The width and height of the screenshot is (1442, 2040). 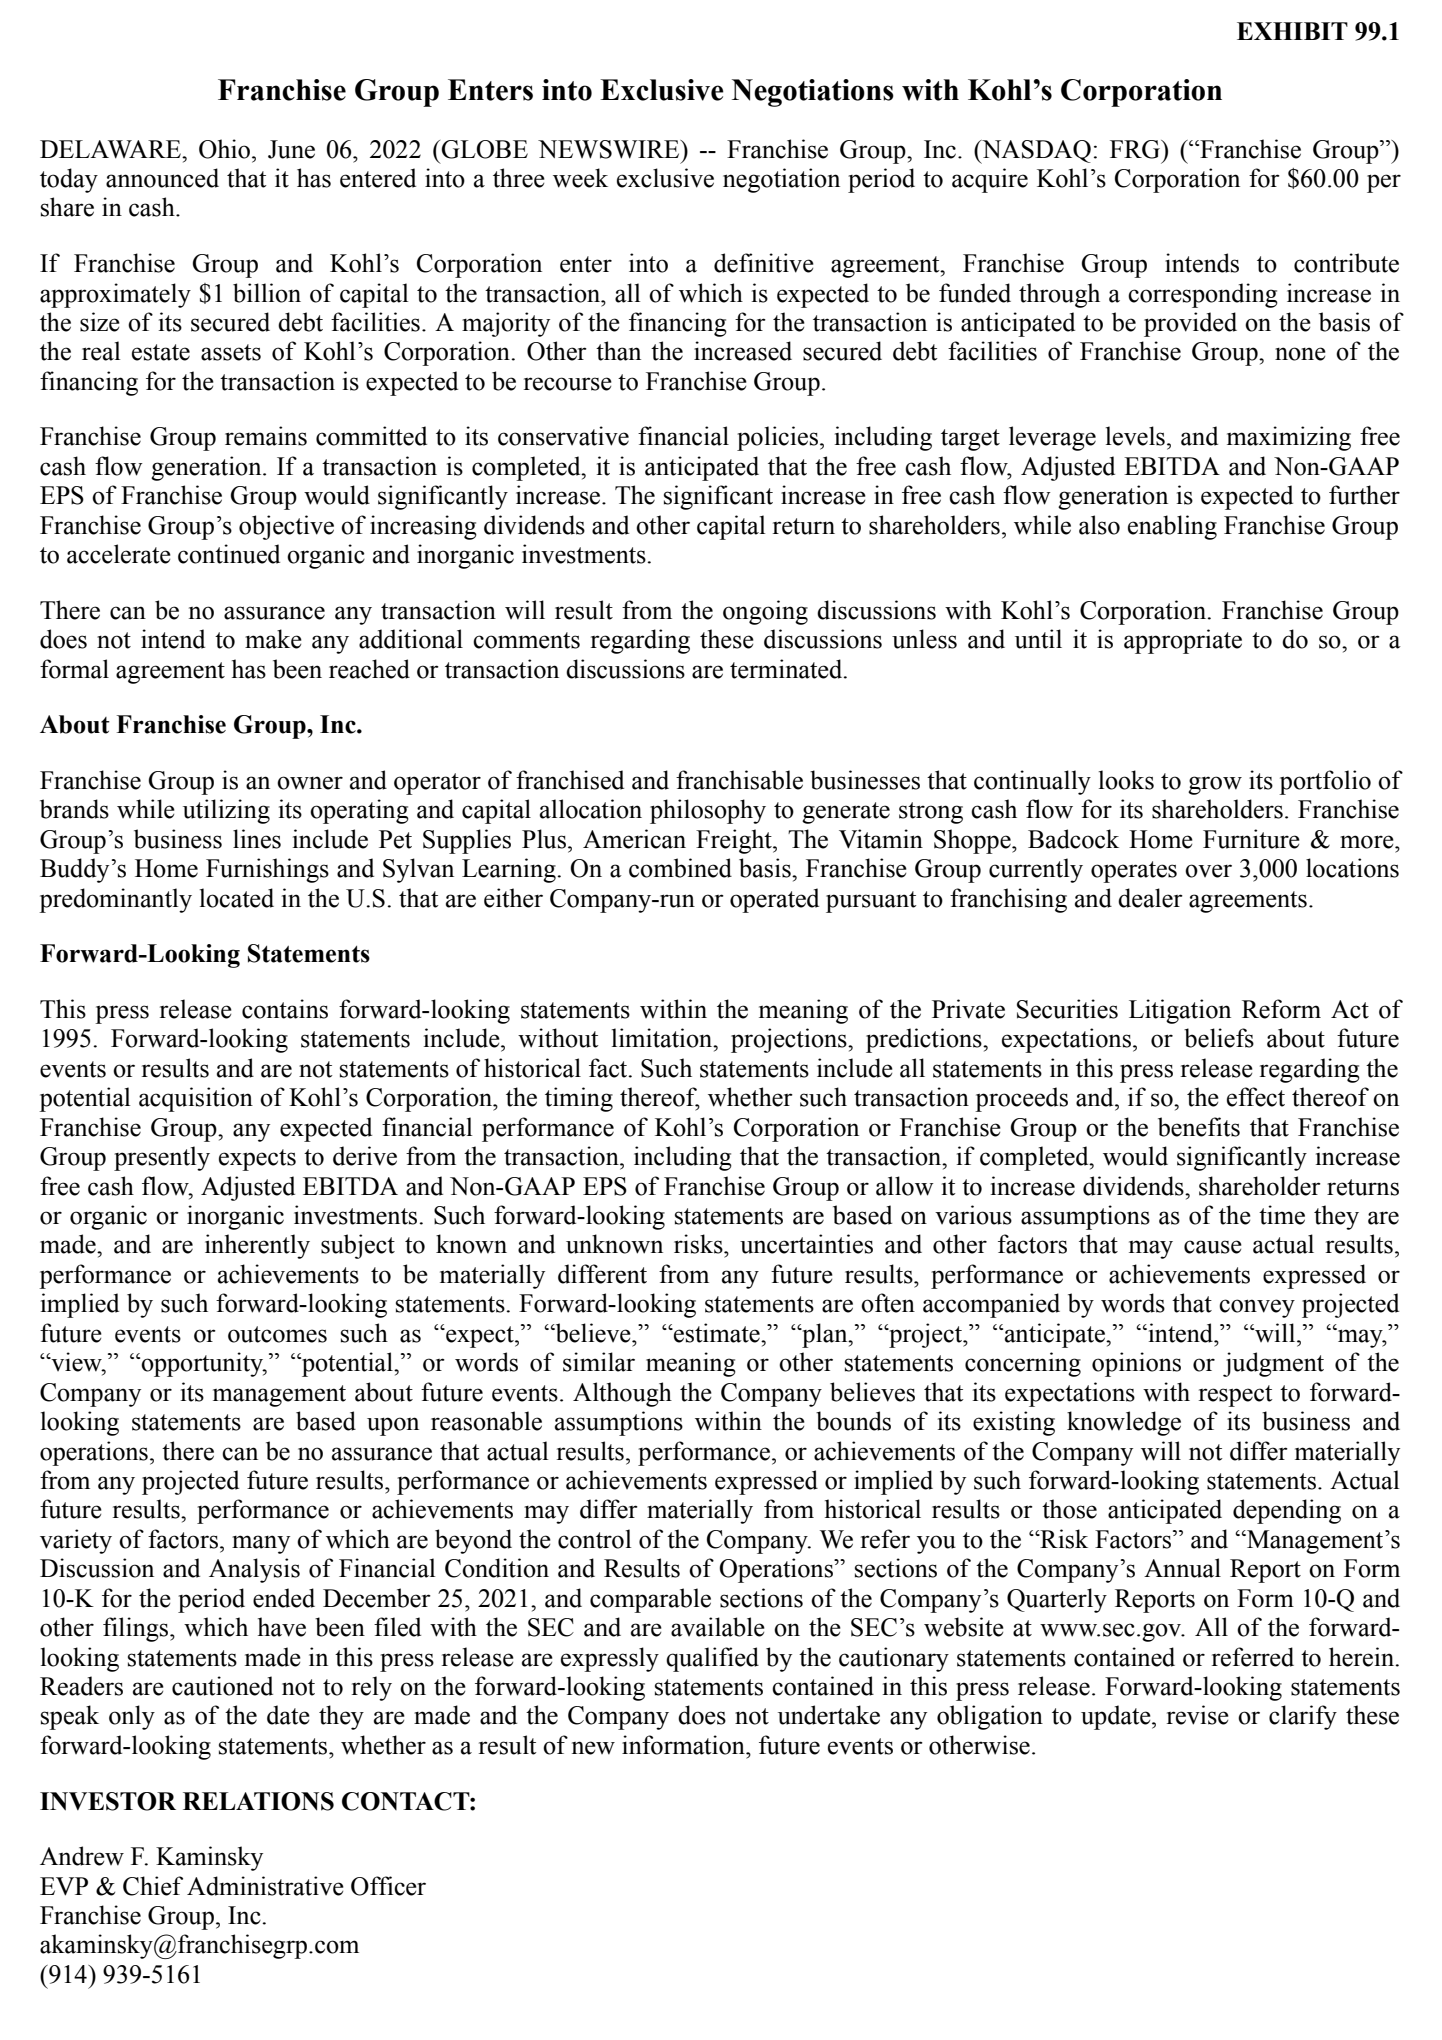 What do you see at coordinates (774, 900) in the screenshot?
I see `operated` at bounding box center [774, 900].
